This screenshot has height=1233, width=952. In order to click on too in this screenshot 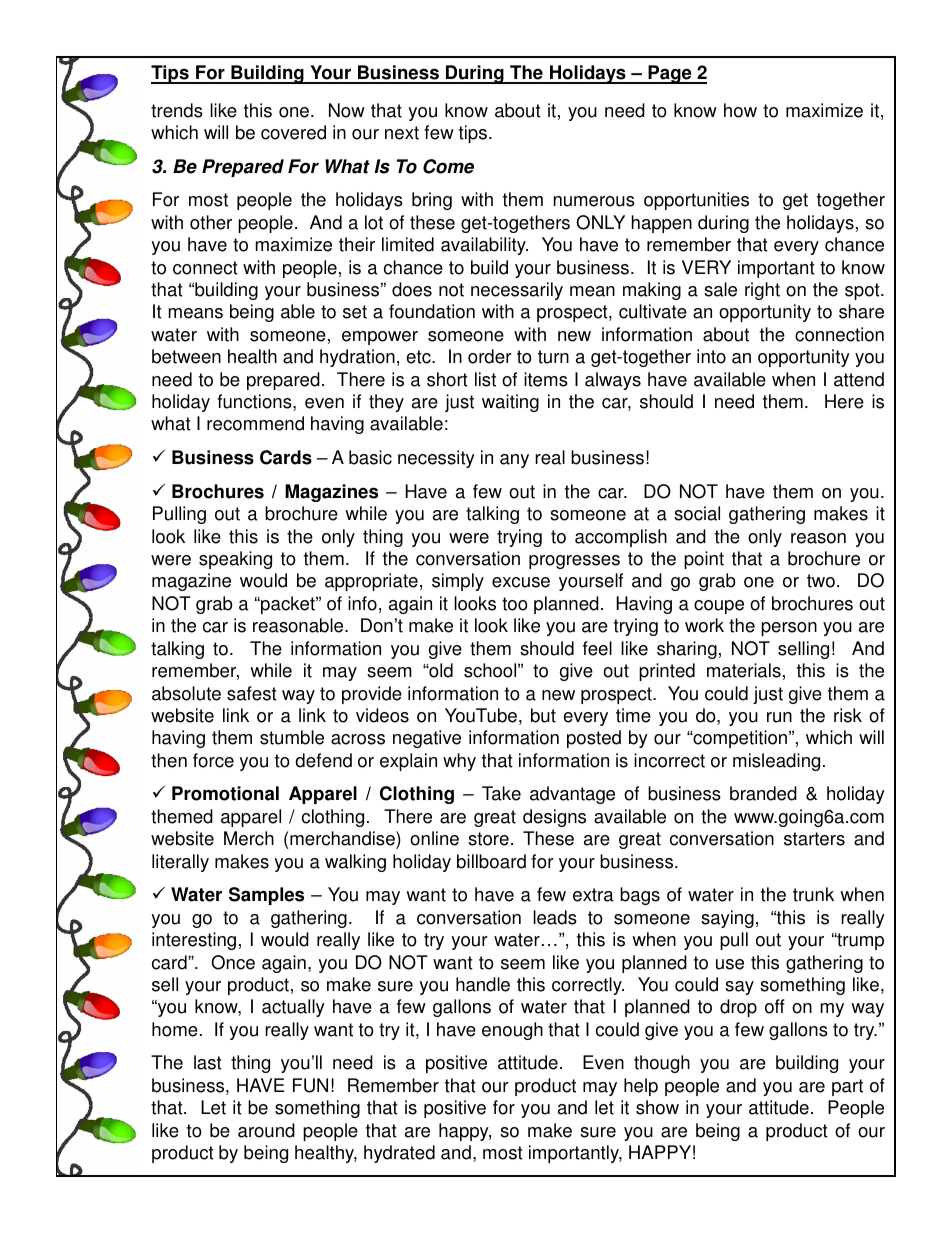, I will do `click(515, 604)`.
